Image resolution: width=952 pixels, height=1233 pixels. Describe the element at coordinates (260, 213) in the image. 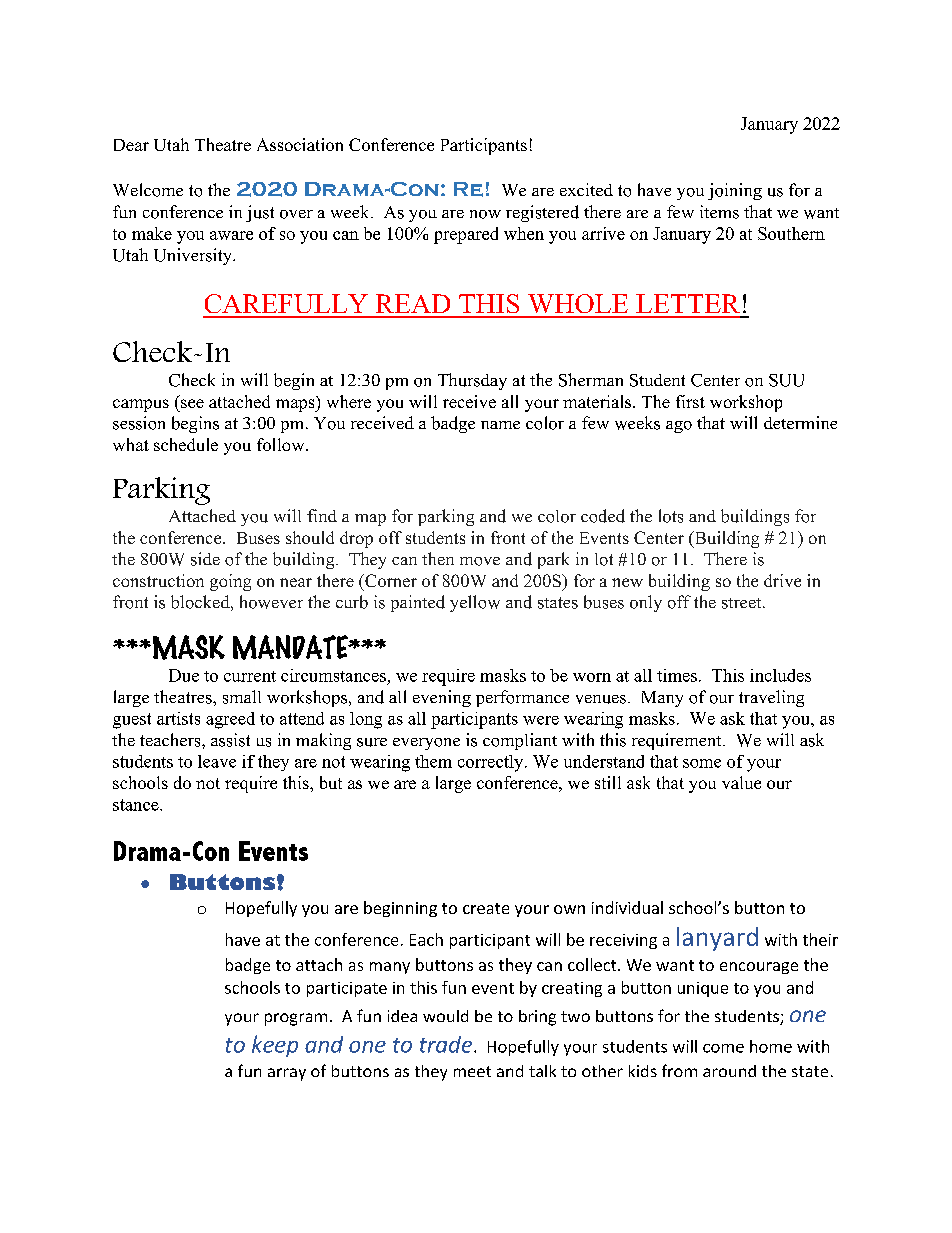

I see `just` at that location.
